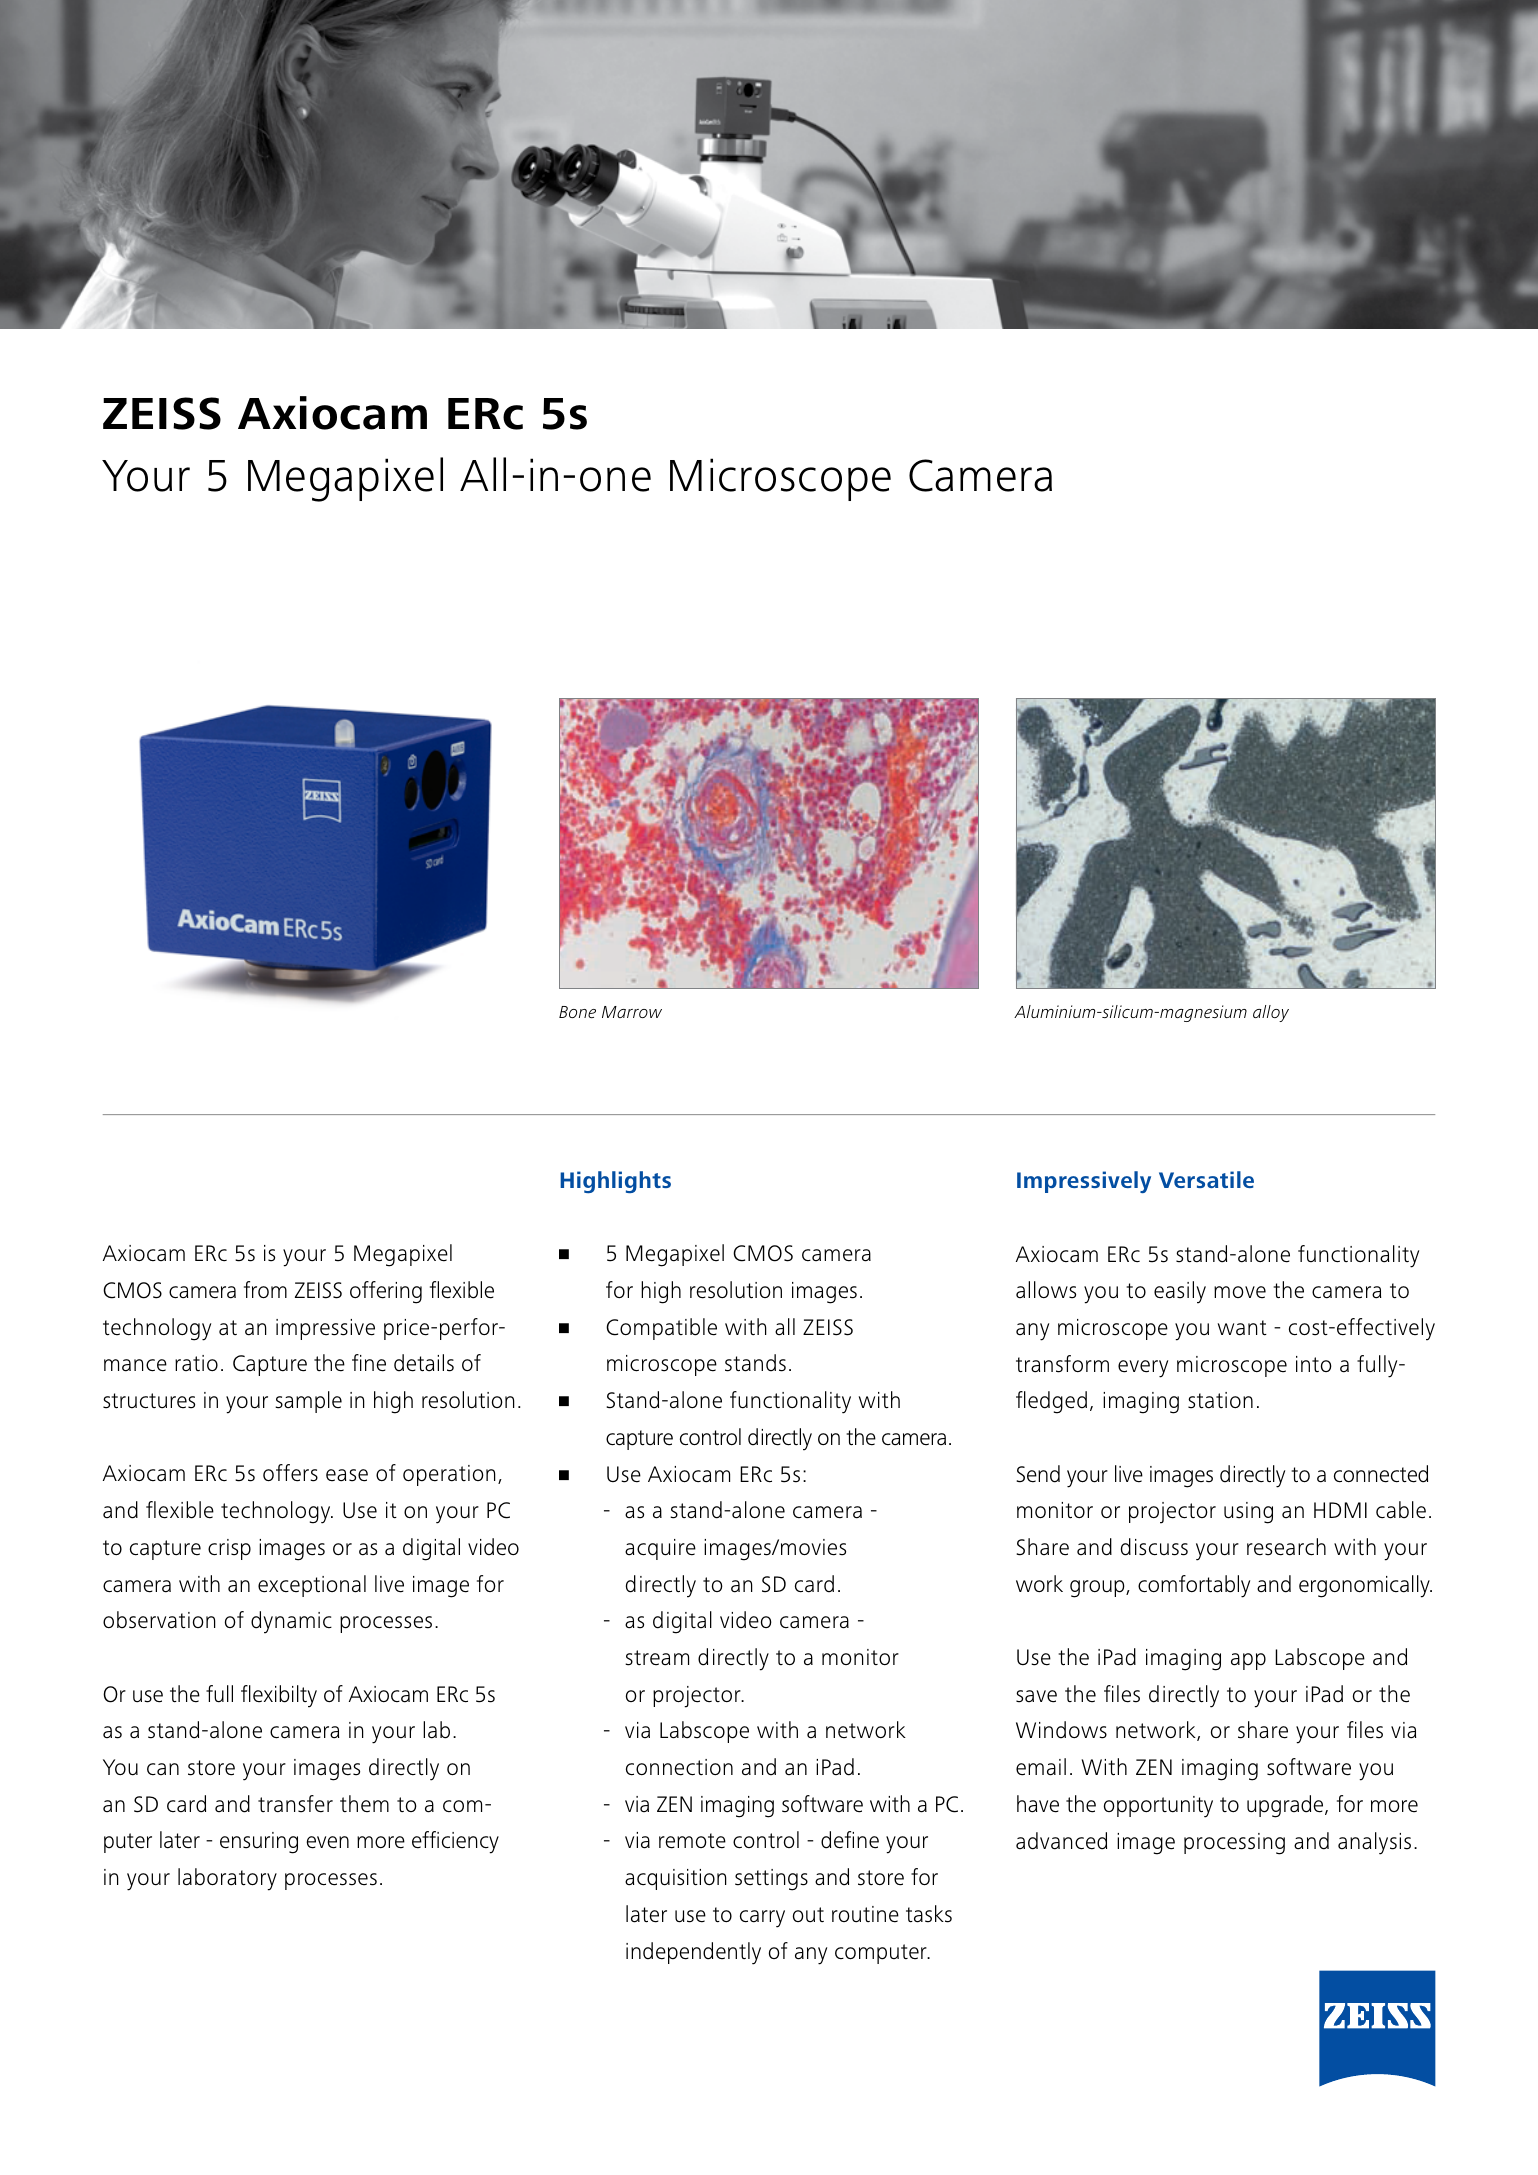  Describe the element at coordinates (291, 1622) in the document. I see `dynamic` at that location.
